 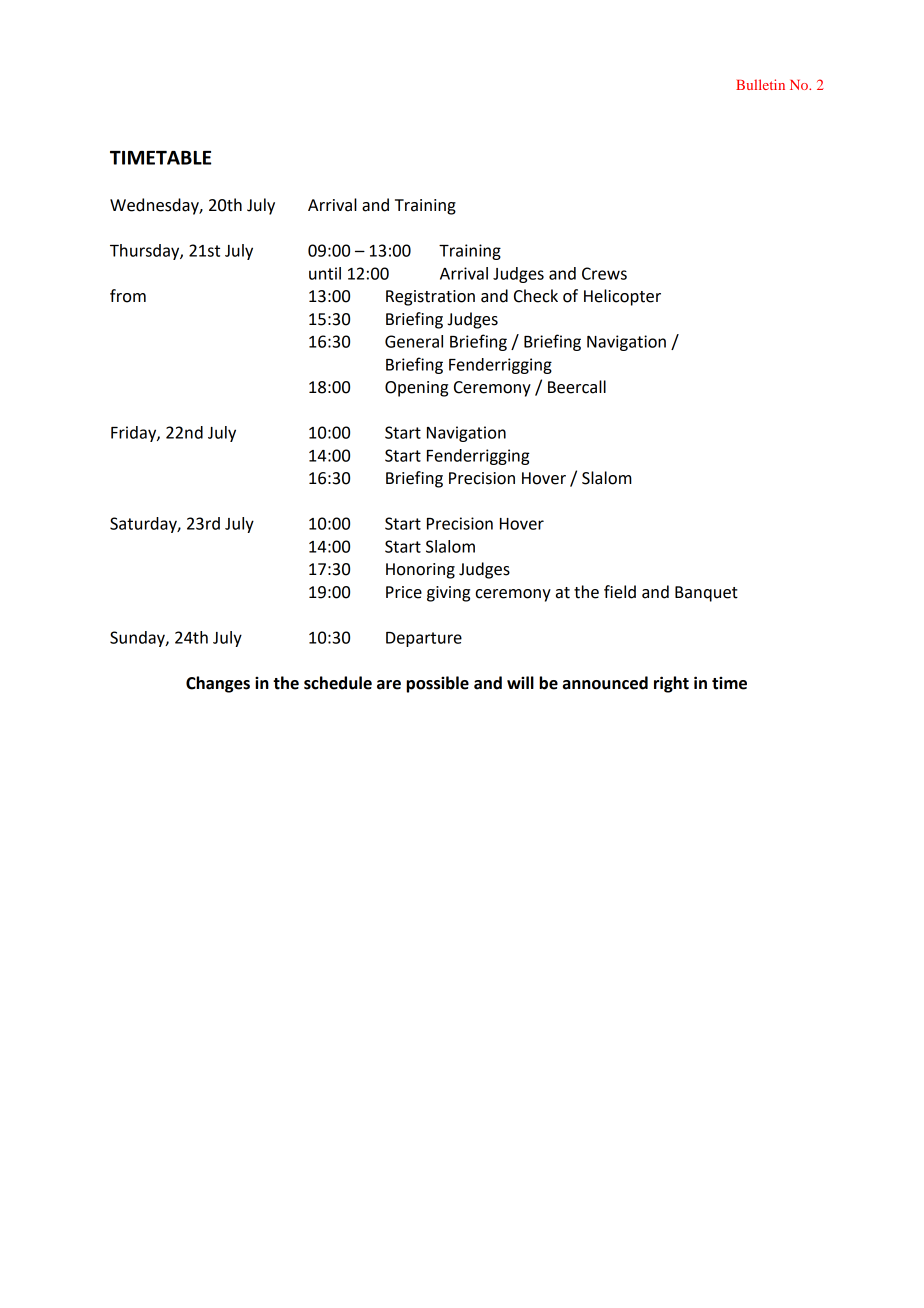 I want to click on Honoring, so click(x=420, y=571).
